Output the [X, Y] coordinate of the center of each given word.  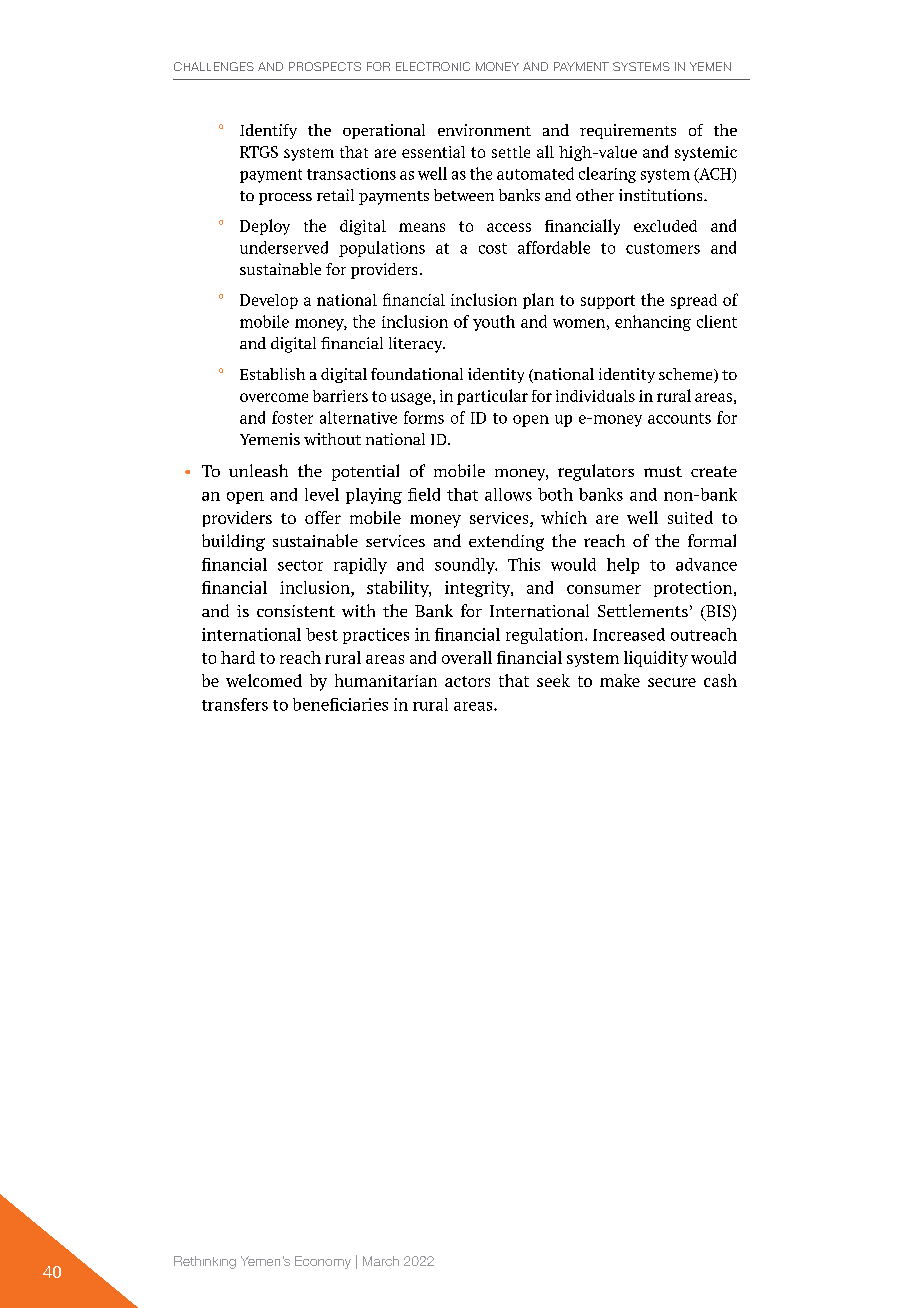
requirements [628, 131]
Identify [268, 131]
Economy [323, 1262]
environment [484, 130]
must [663, 471]
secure [672, 682]
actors [467, 681]
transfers [235, 704]
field [424, 494]
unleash [258, 470]
